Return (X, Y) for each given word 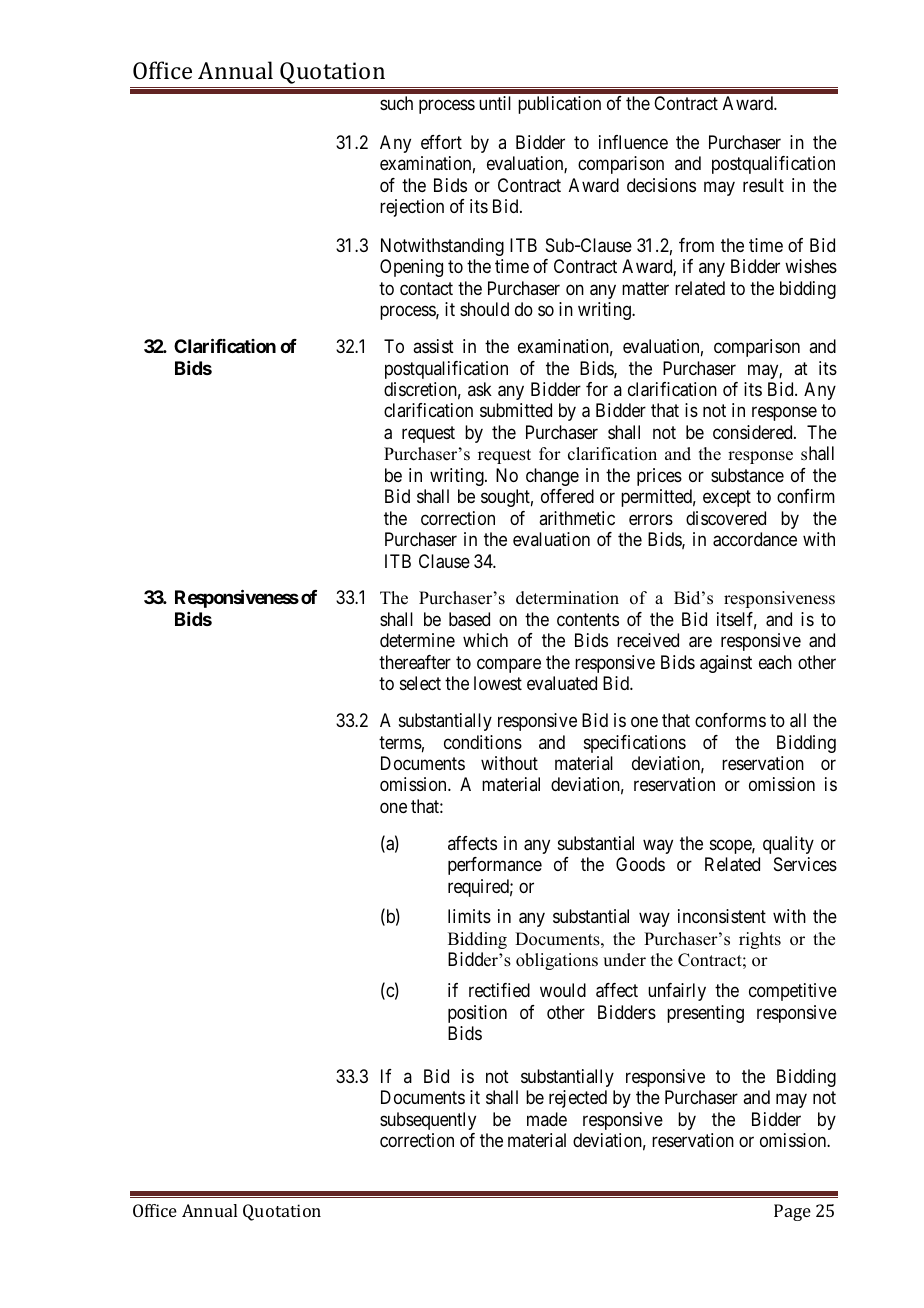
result (763, 185)
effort (441, 142)
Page (792, 1212)
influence (633, 142)
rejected (578, 1099)
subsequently (428, 1121)
